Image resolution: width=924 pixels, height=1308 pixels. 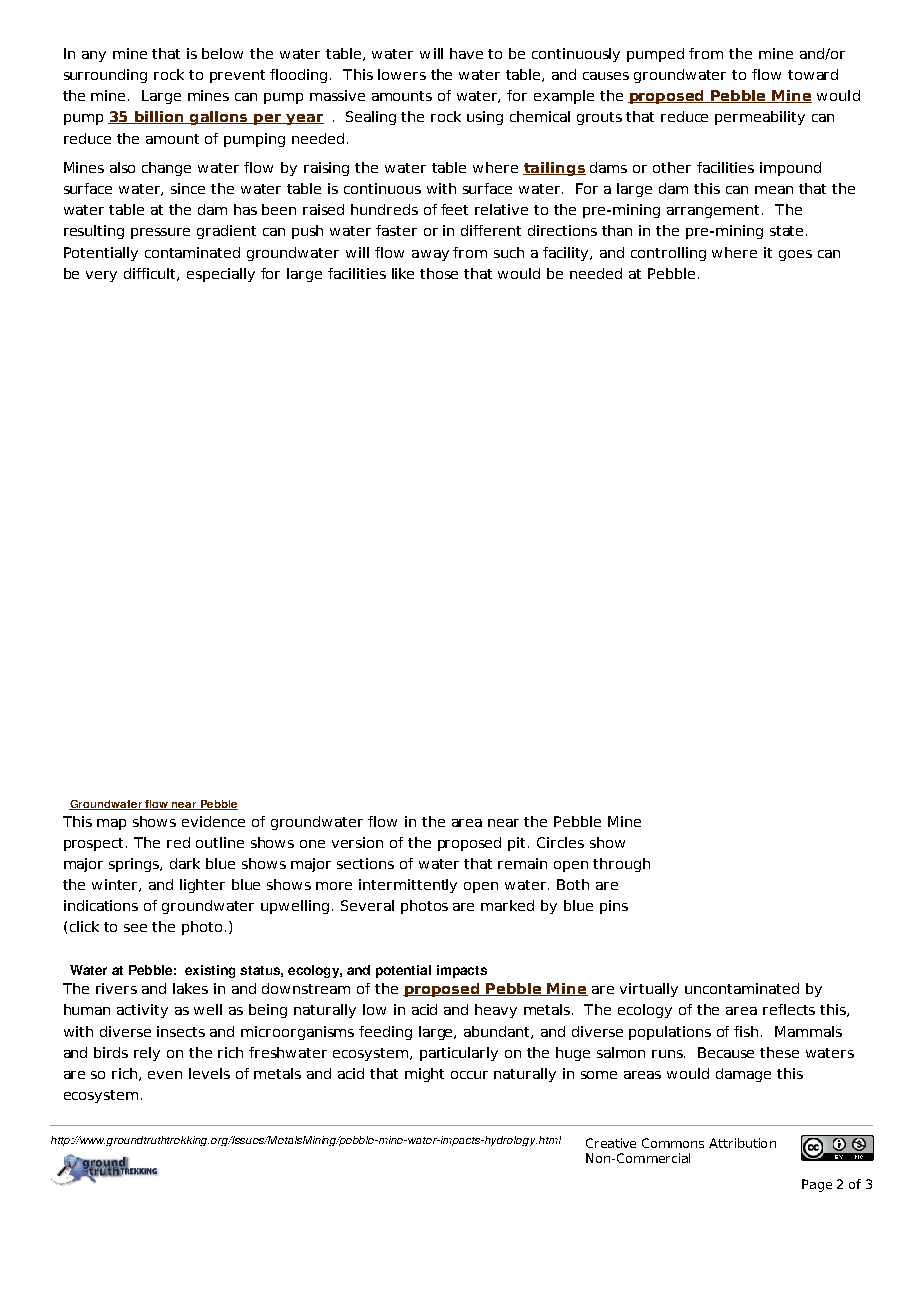 I want to click on billion, so click(x=159, y=117).
